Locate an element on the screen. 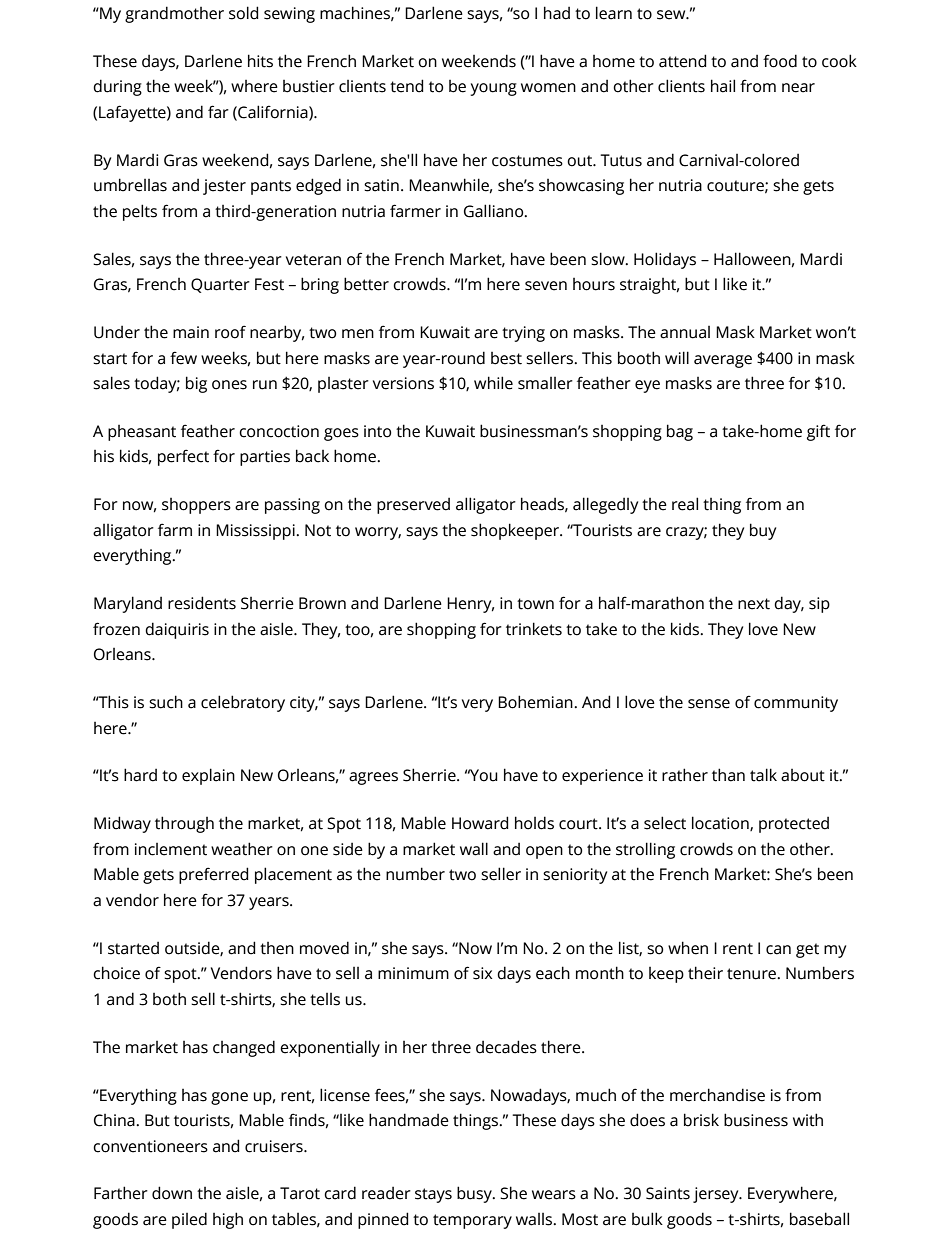  gift is located at coordinates (818, 432).
